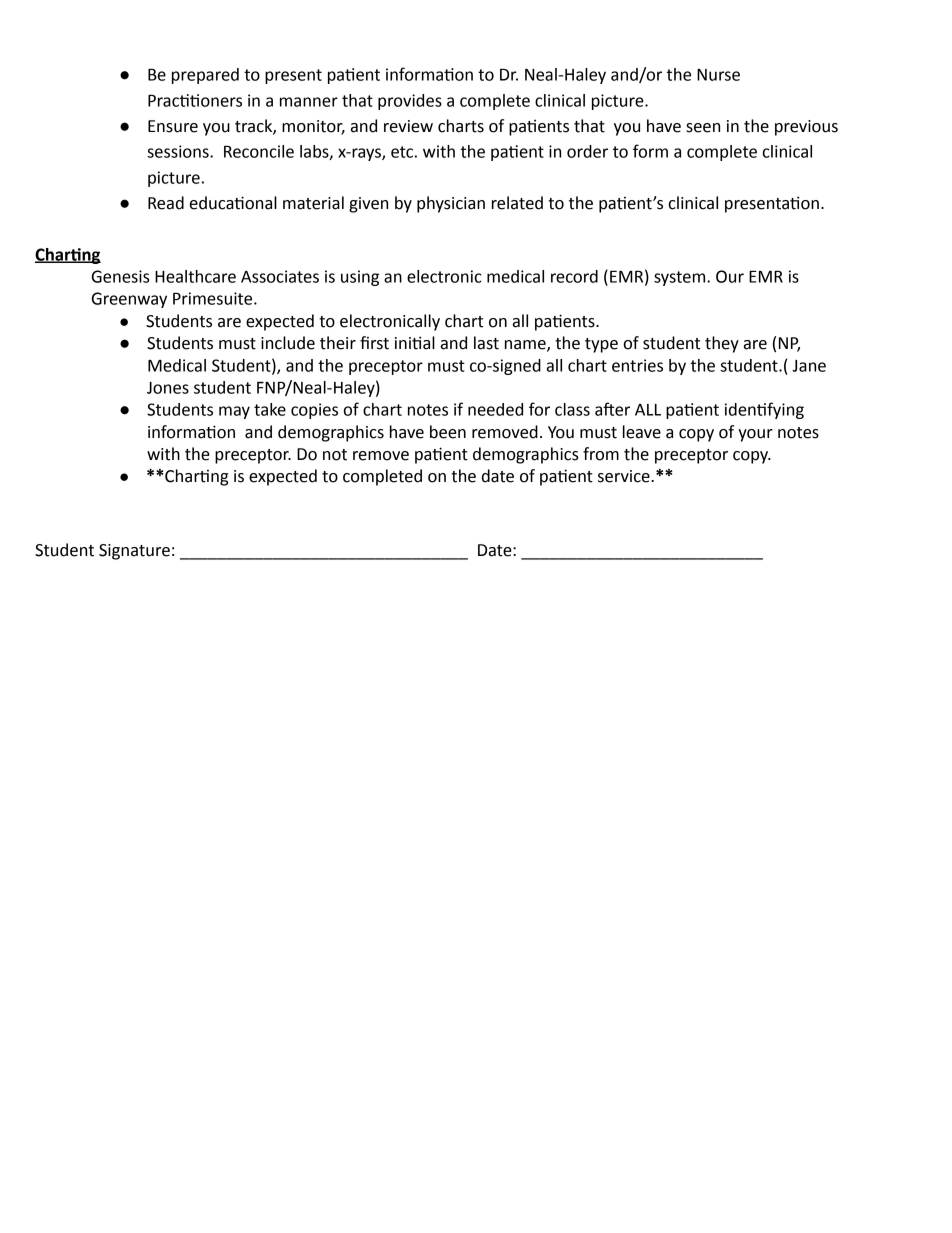 The image size is (952, 1233). Describe the element at coordinates (722, 344) in the document. I see `they` at that location.
